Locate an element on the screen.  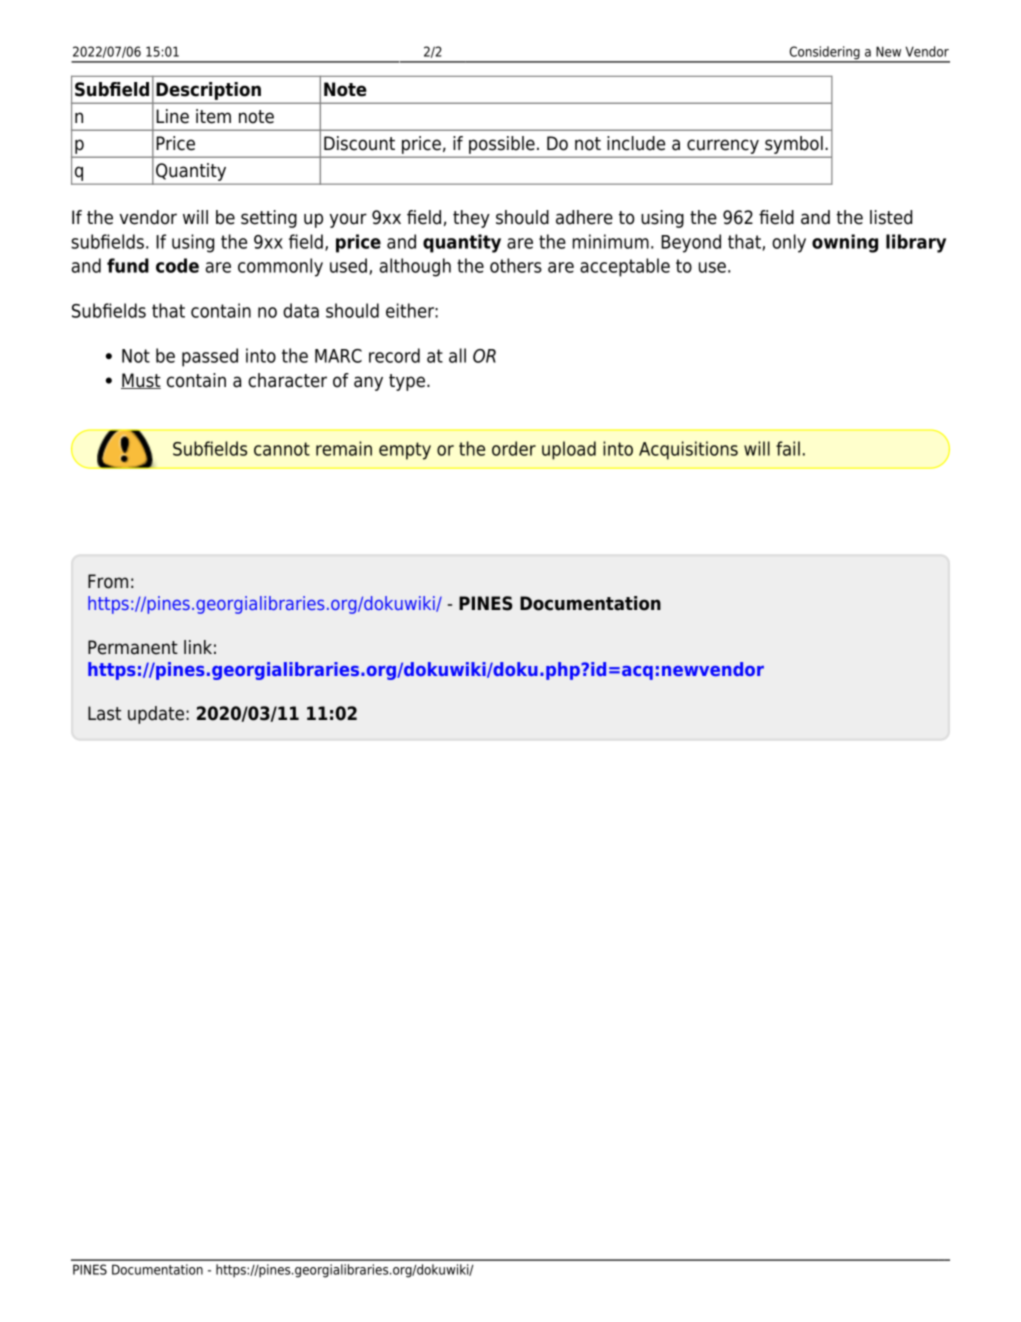
upload is located at coordinates (569, 450).
